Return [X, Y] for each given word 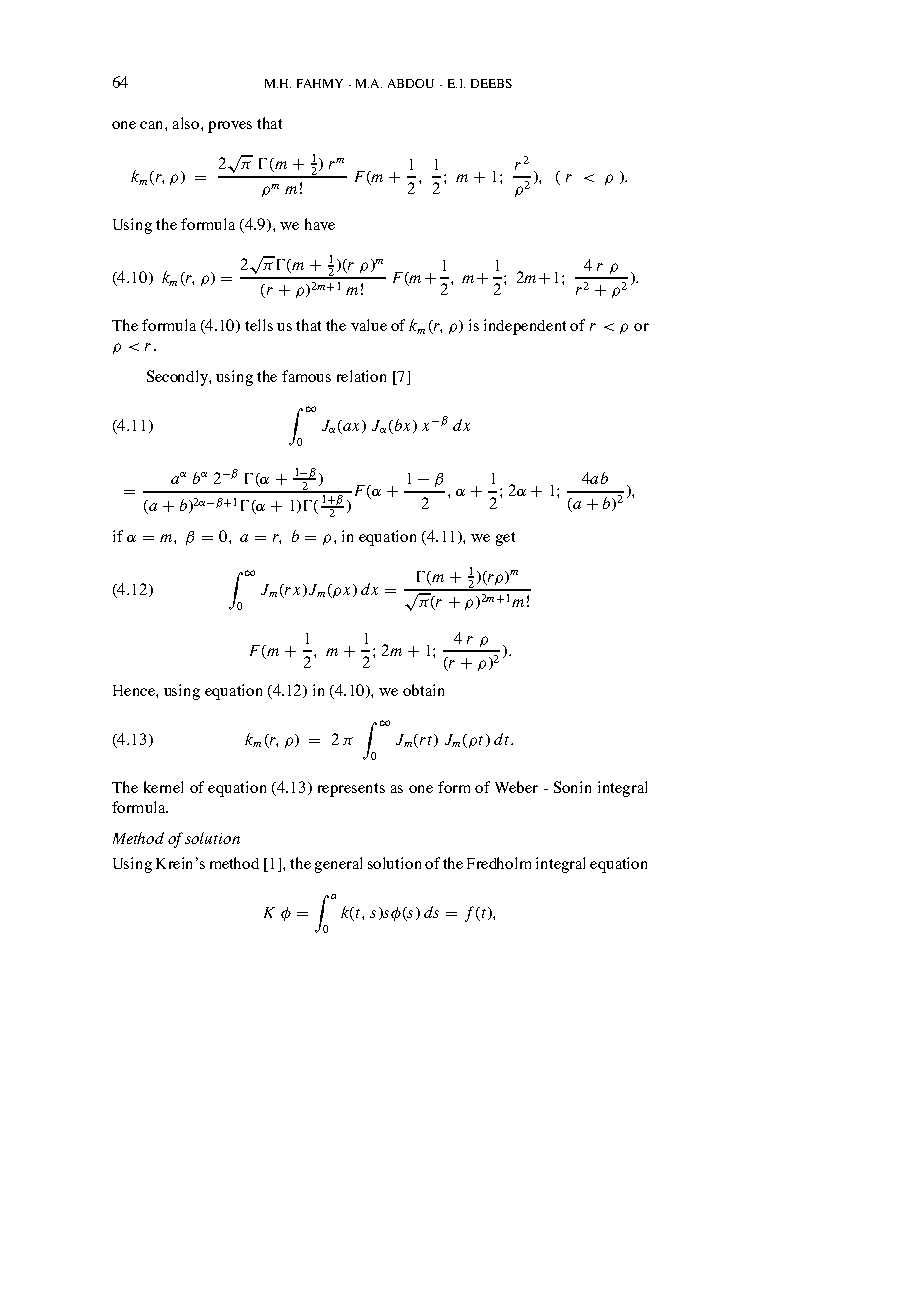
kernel [163, 787]
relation [361, 376]
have [320, 224]
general [338, 865]
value [369, 325]
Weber [516, 787]
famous [306, 376]
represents [351, 790]
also [187, 123]
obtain [423, 690]
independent [525, 327]
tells [259, 325]
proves [230, 127]
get [505, 539]
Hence [135, 690]
